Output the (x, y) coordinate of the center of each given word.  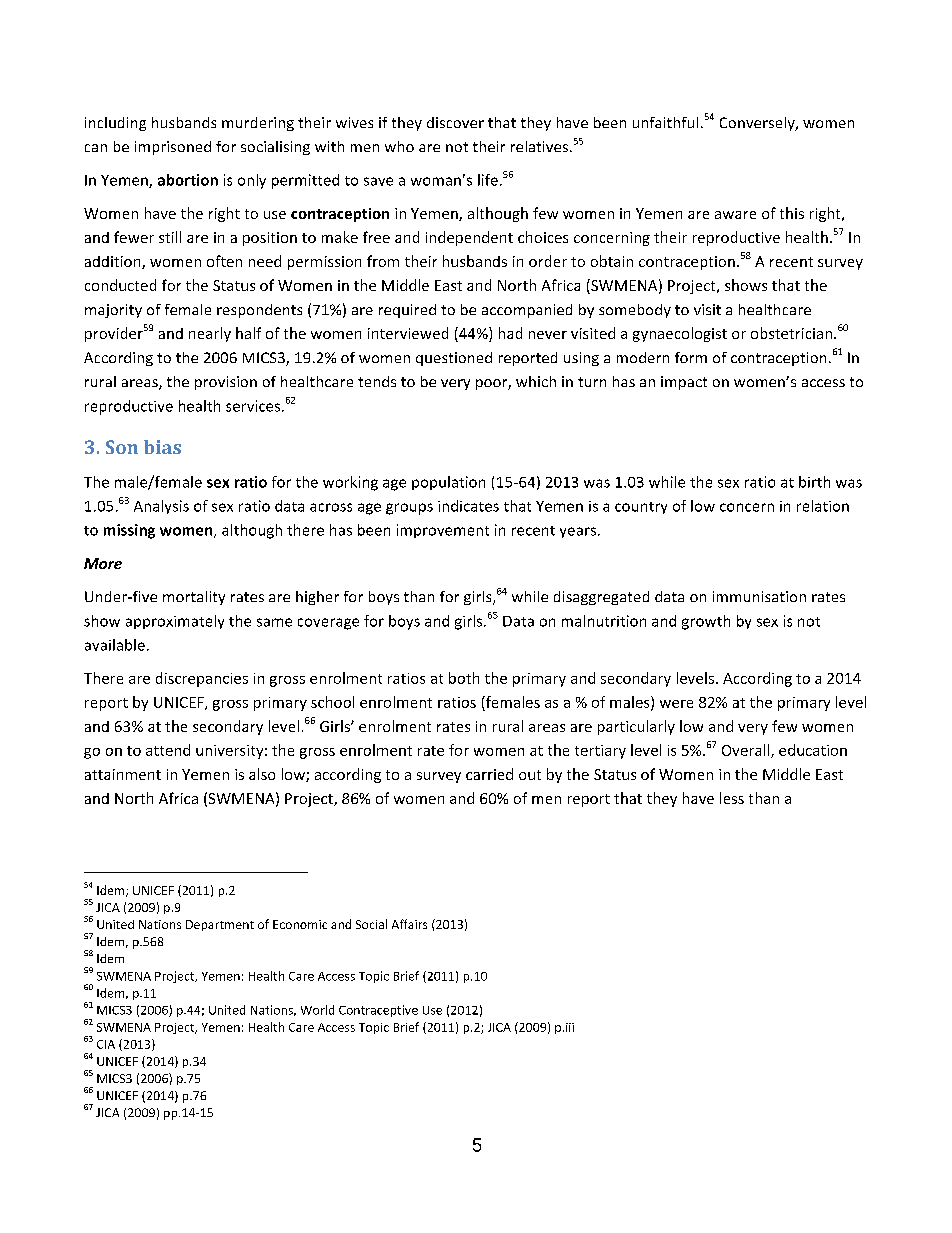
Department (220, 925)
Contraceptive (378, 1011)
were (676, 704)
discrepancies (202, 679)
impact (684, 383)
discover (455, 122)
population (448, 483)
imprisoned (173, 148)
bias (162, 447)
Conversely (758, 124)
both (464, 678)
